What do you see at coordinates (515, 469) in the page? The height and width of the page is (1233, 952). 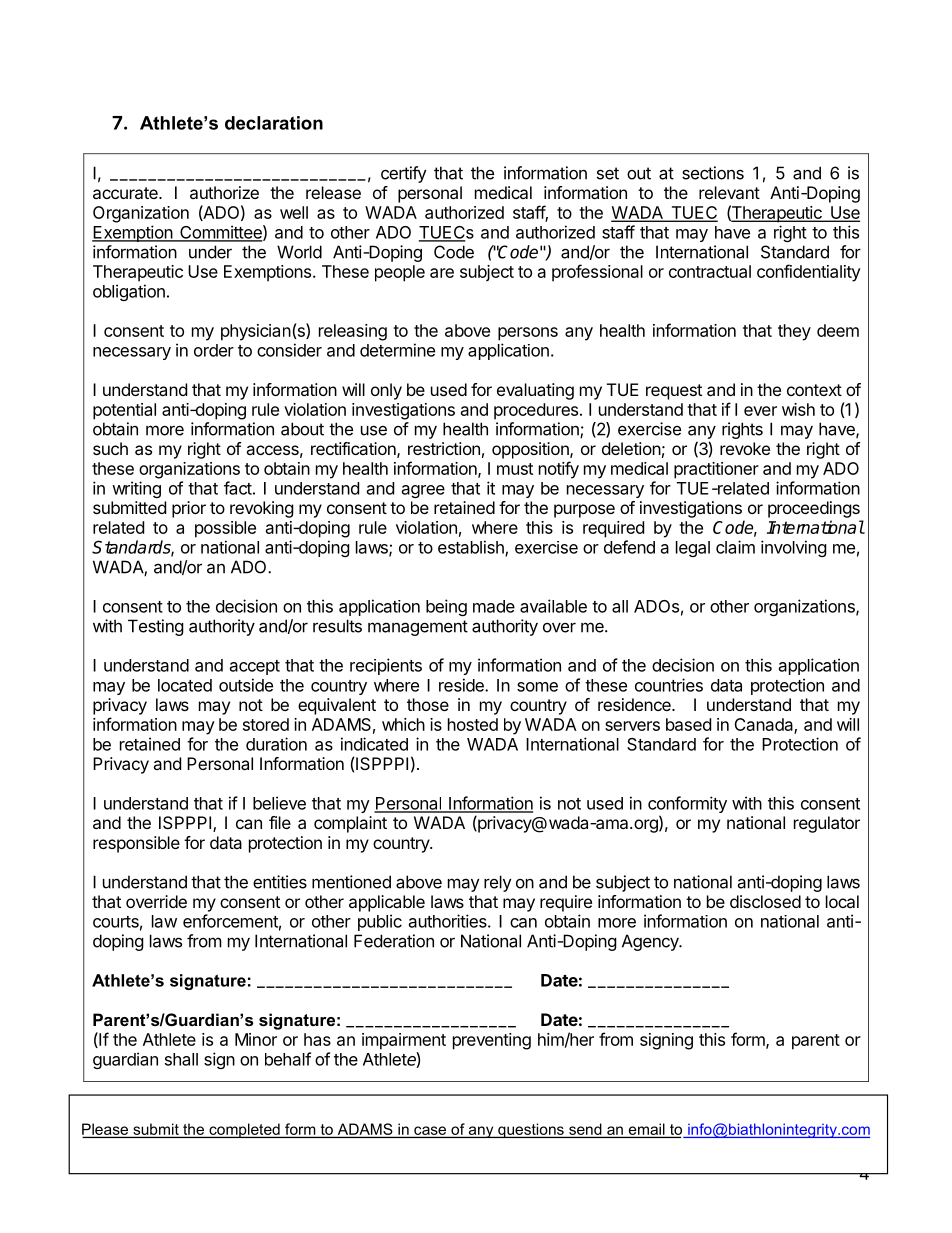 I see `must` at bounding box center [515, 469].
